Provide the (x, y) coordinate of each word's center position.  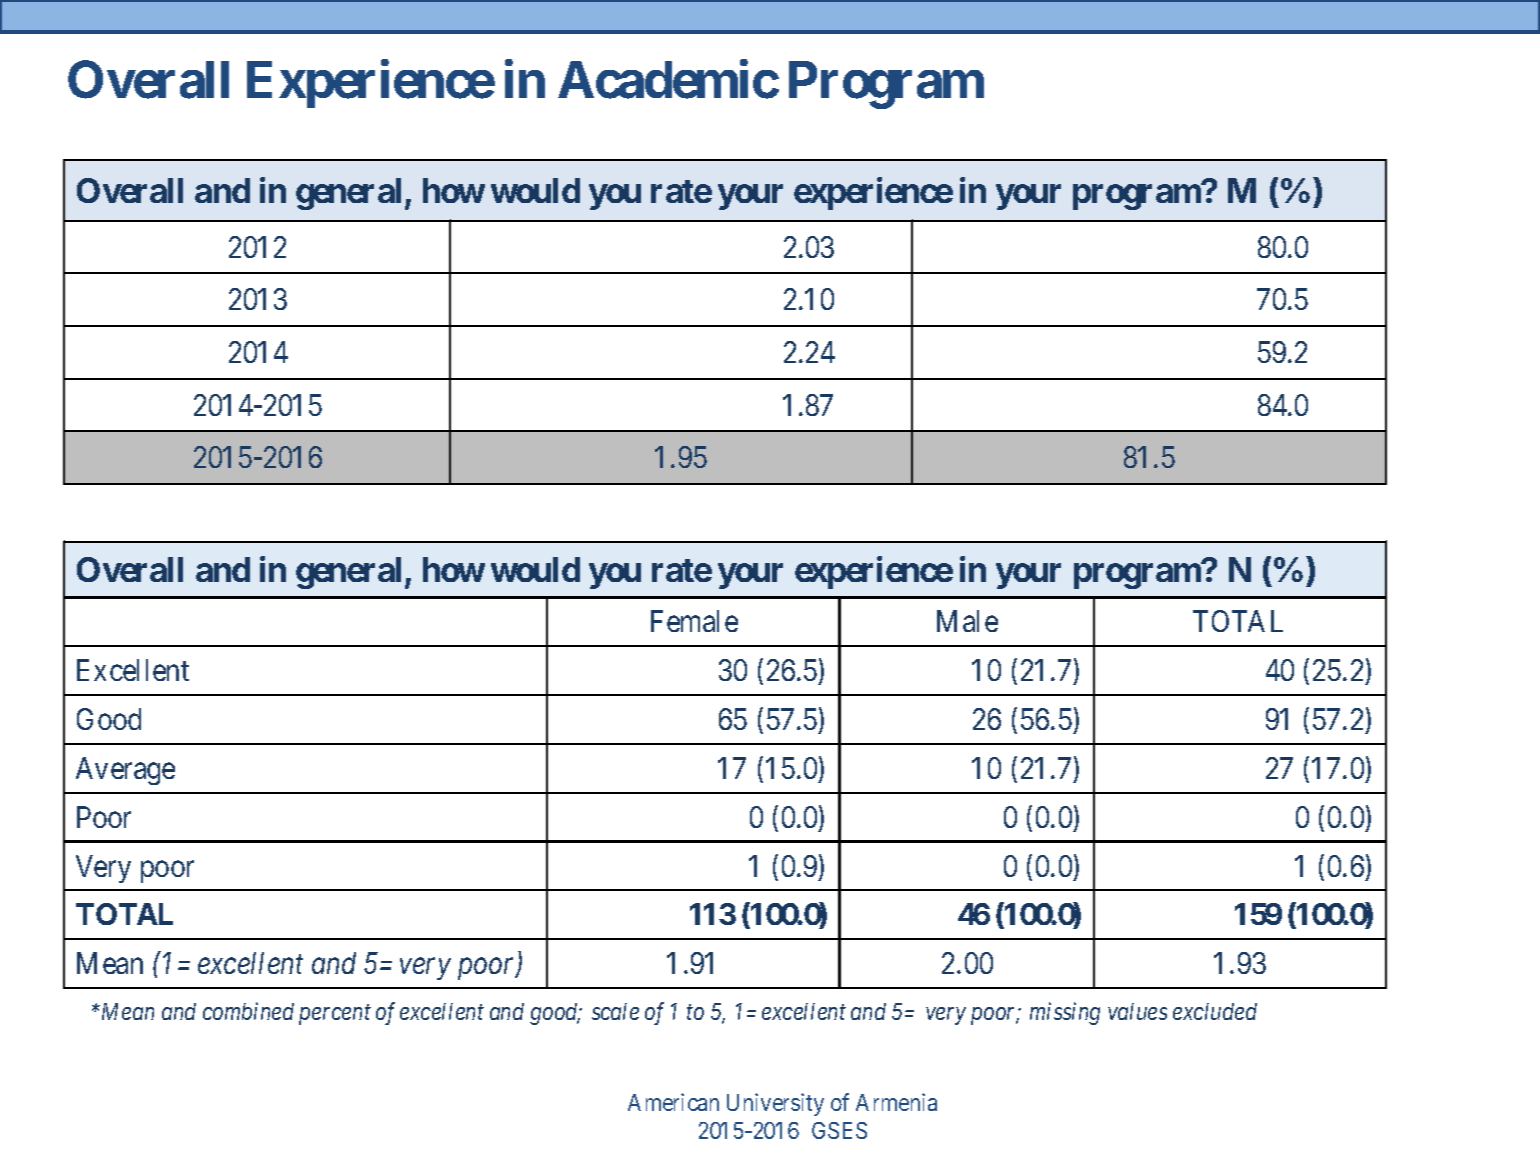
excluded (1215, 1011)
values (1137, 1011)
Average (125, 771)
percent (335, 1015)
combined (248, 1011)
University (775, 1104)
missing (1065, 1014)
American (673, 1102)
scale (615, 1011)
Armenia (896, 1102)
